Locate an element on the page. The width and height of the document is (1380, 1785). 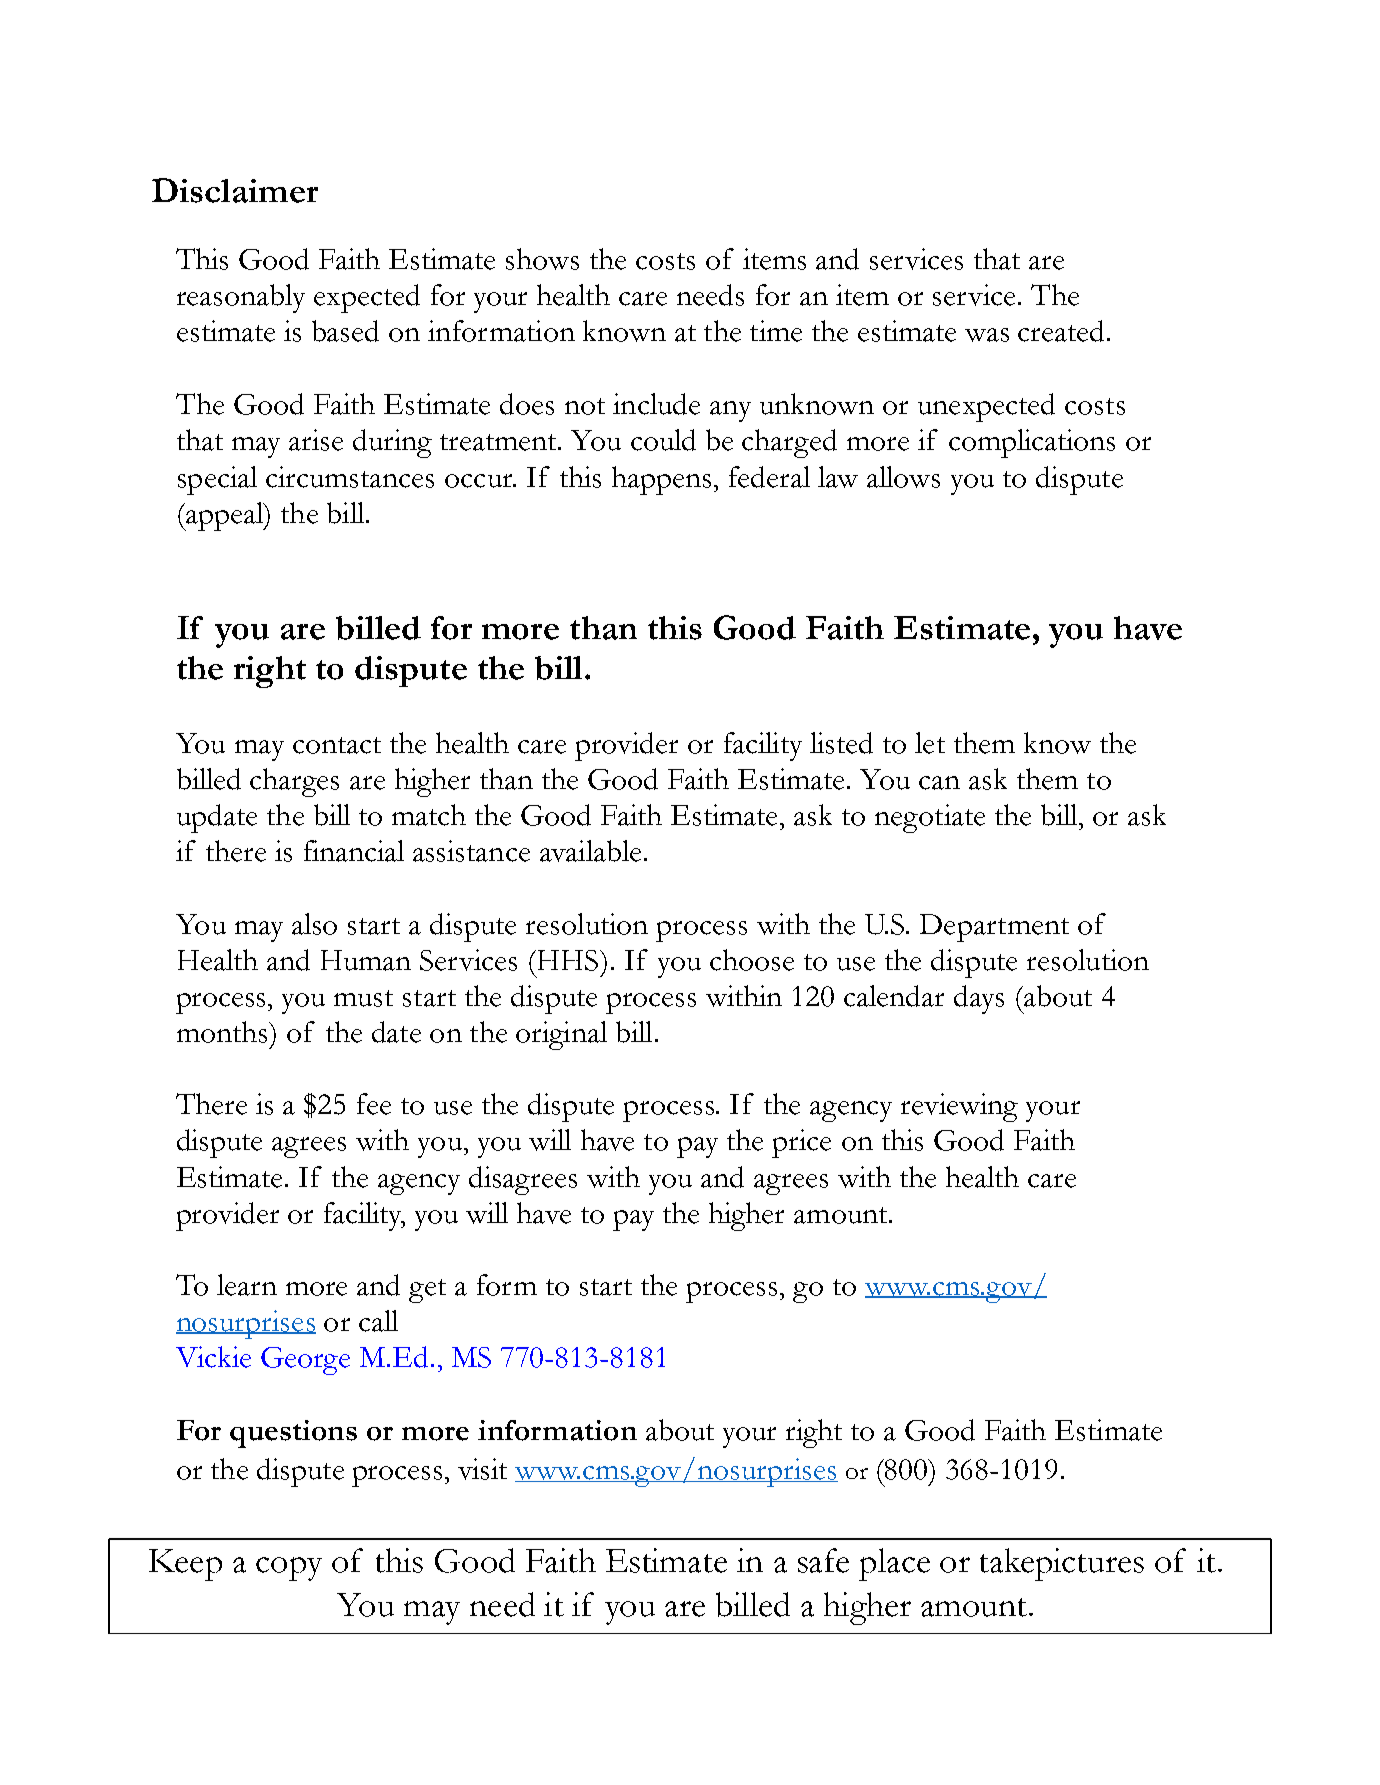
shows is located at coordinates (542, 259).
